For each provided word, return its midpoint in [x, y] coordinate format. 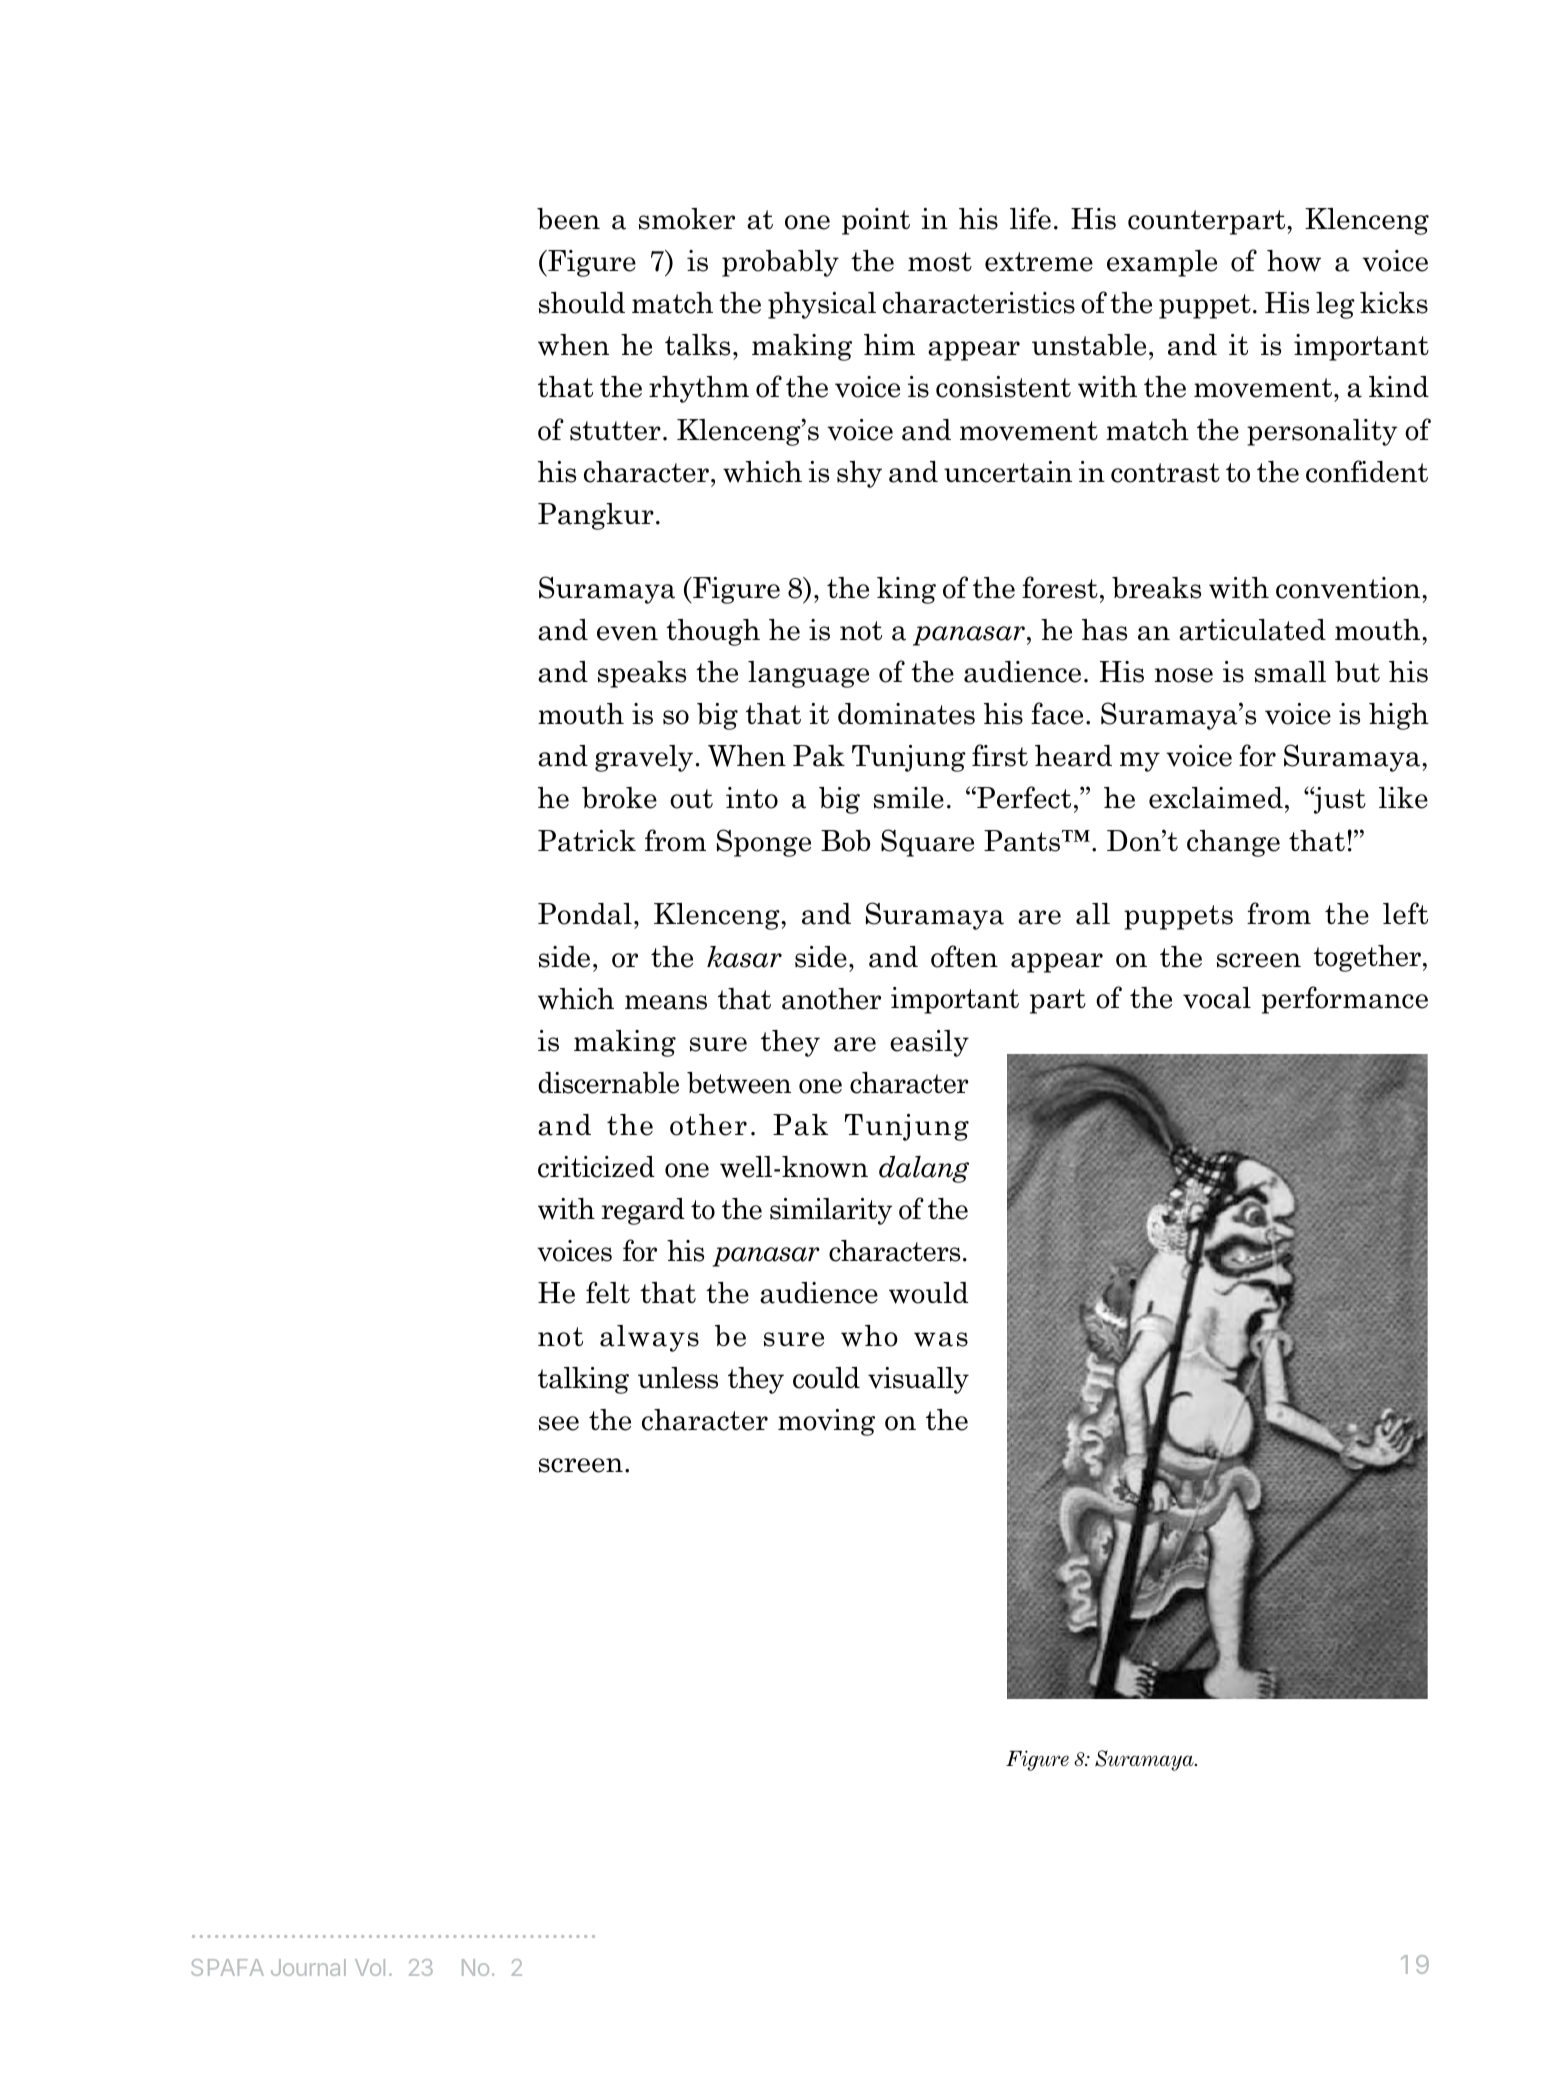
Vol [370, 1967]
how [1294, 261]
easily [929, 1043]
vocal [1217, 998]
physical [822, 305]
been [568, 219]
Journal [308, 1967]
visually [918, 1380]
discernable [608, 1083]
